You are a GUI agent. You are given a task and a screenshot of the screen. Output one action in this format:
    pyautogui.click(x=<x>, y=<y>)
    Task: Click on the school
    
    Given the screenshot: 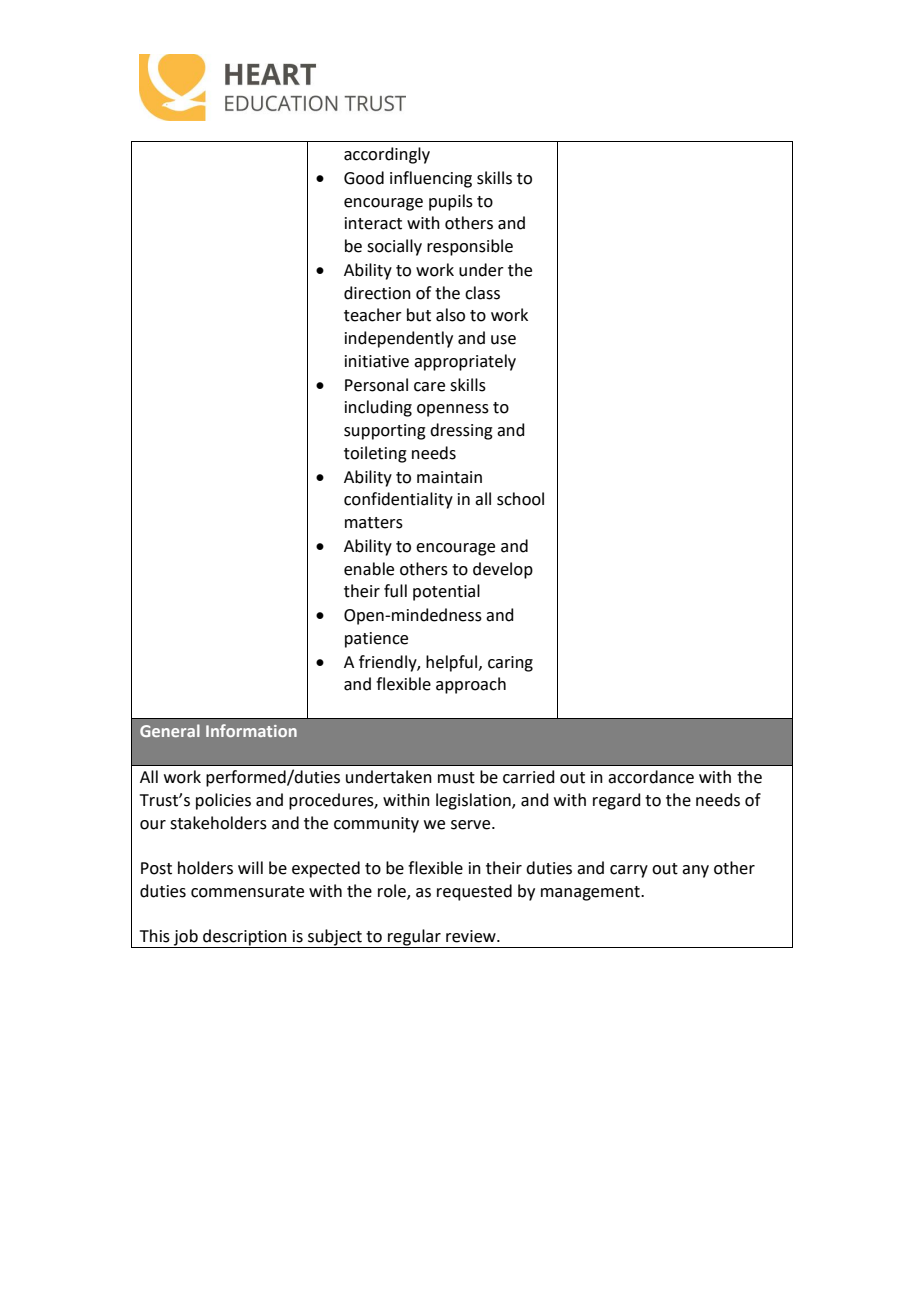 What is the action you would take?
    pyautogui.click(x=520, y=499)
